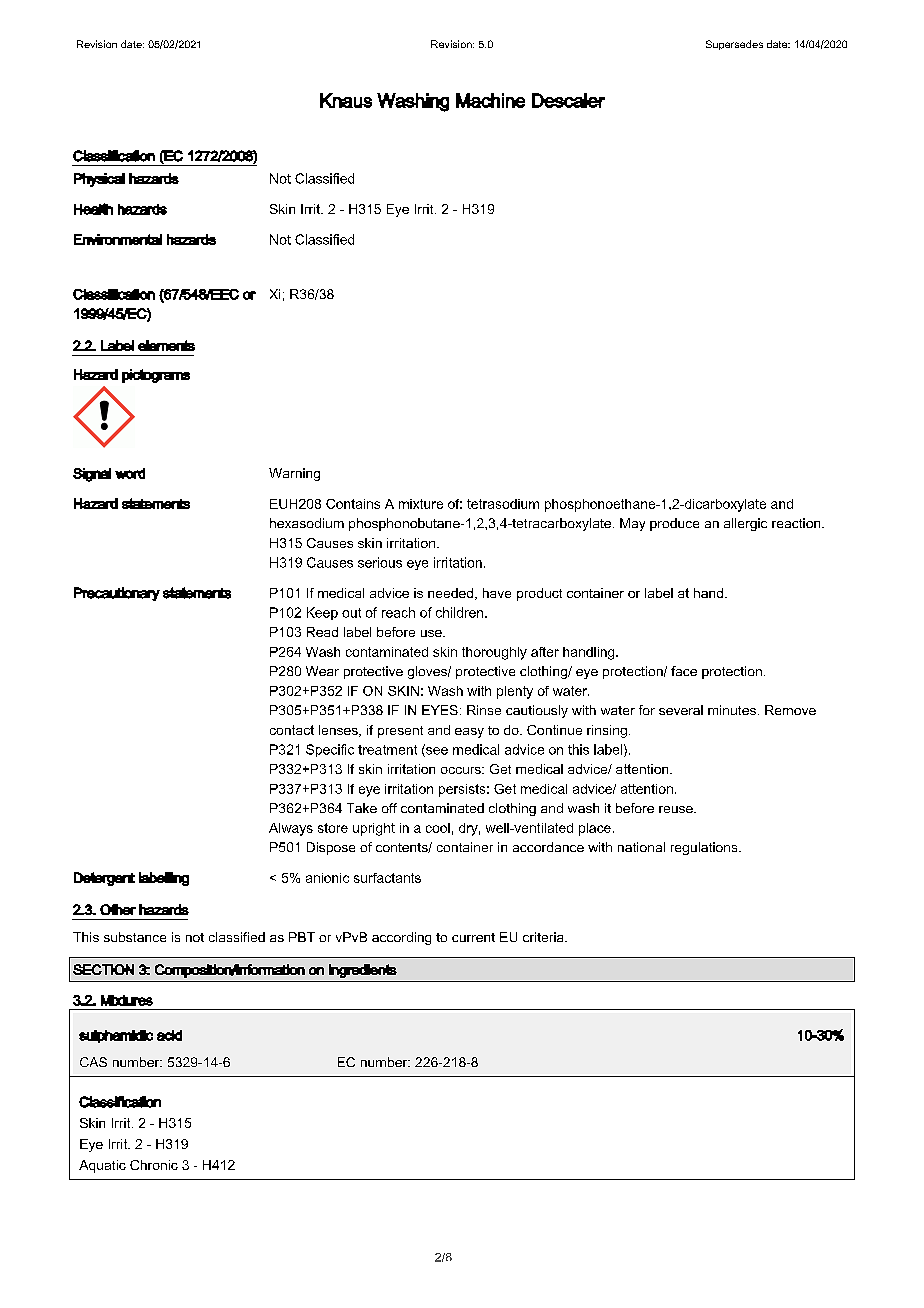 The height and width of the screenshot is (1308, 924). What do you see at coordinates (154, 1165) in the screenshot?
I see `Chronic` at bounding box center [154, 1165].
